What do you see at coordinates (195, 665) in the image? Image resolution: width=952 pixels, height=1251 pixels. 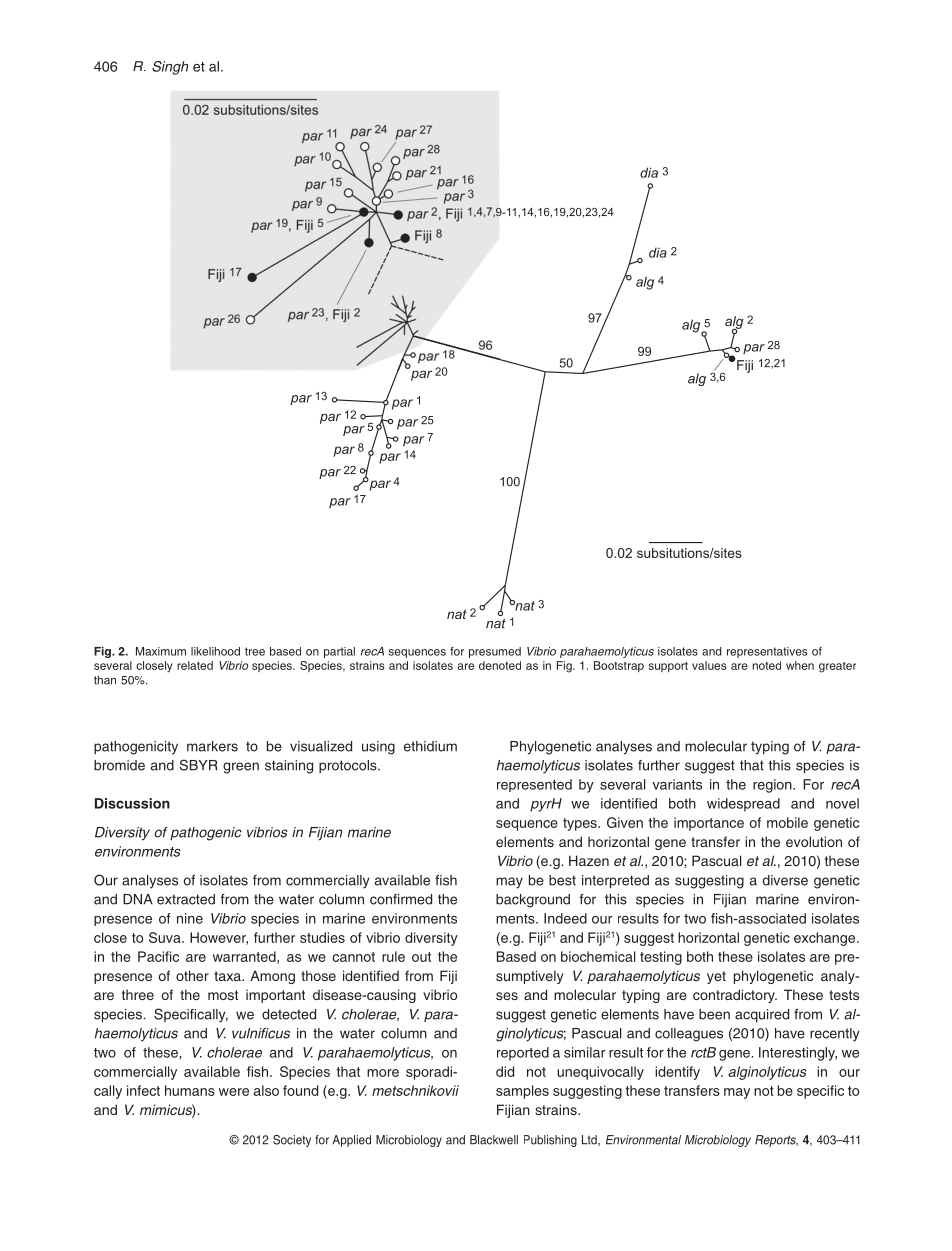 I see `related` at bounding box center [195, 665].
